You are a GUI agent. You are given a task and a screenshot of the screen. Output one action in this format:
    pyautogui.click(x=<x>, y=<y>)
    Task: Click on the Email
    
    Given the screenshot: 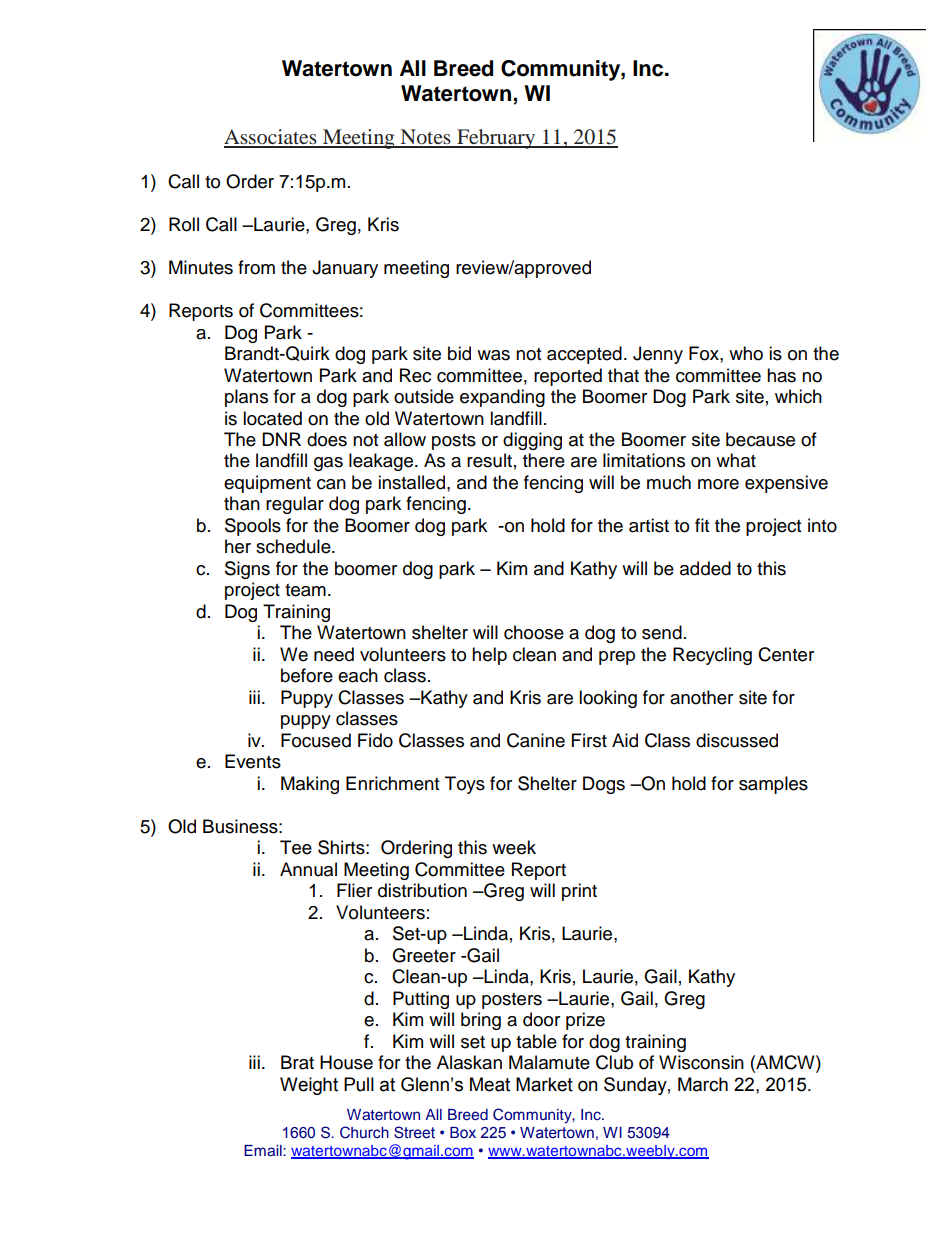 What is the action you would take?
    pyautogui.click(x=264, y=1150)
